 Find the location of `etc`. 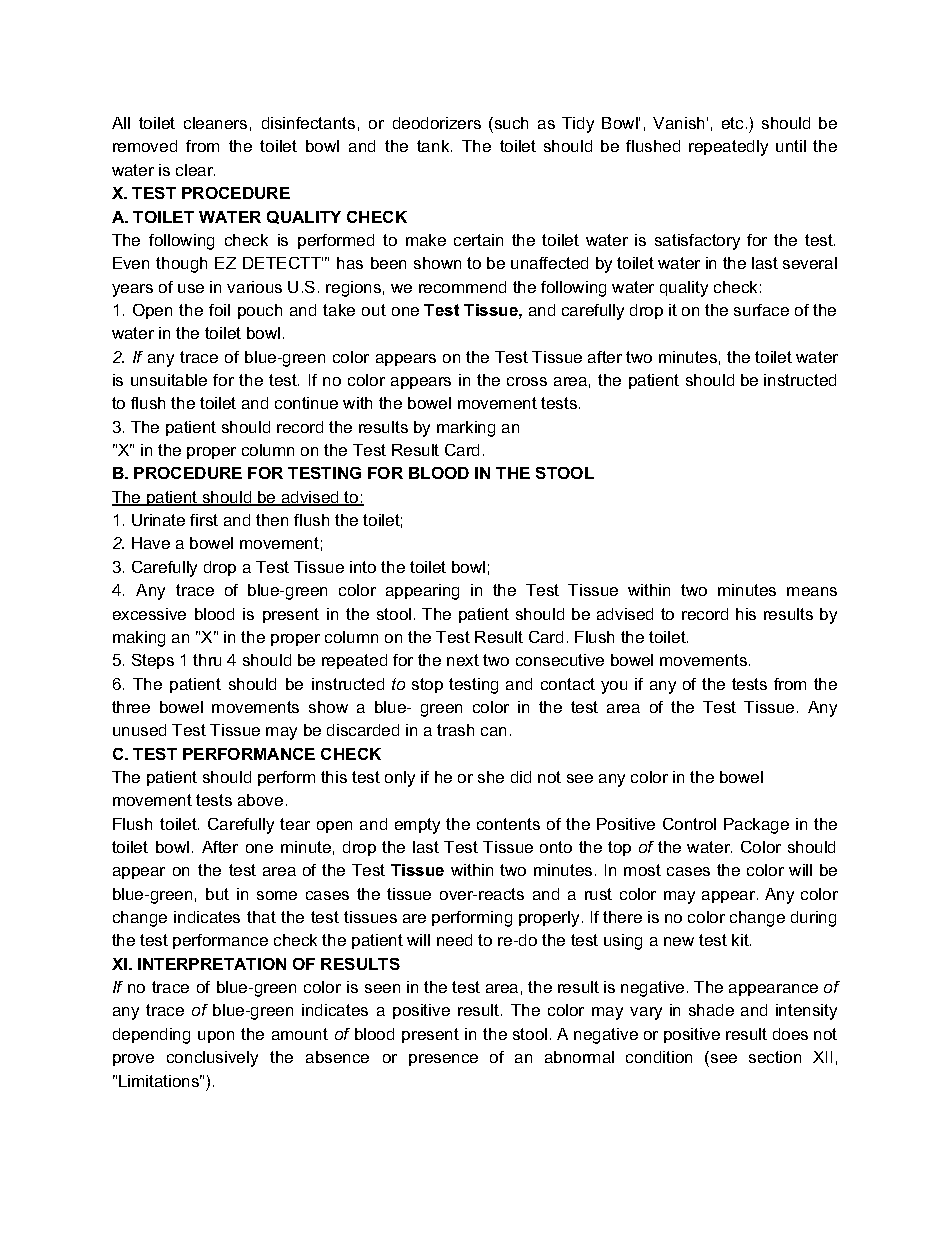

etc is located at coordinates (732, 123).
